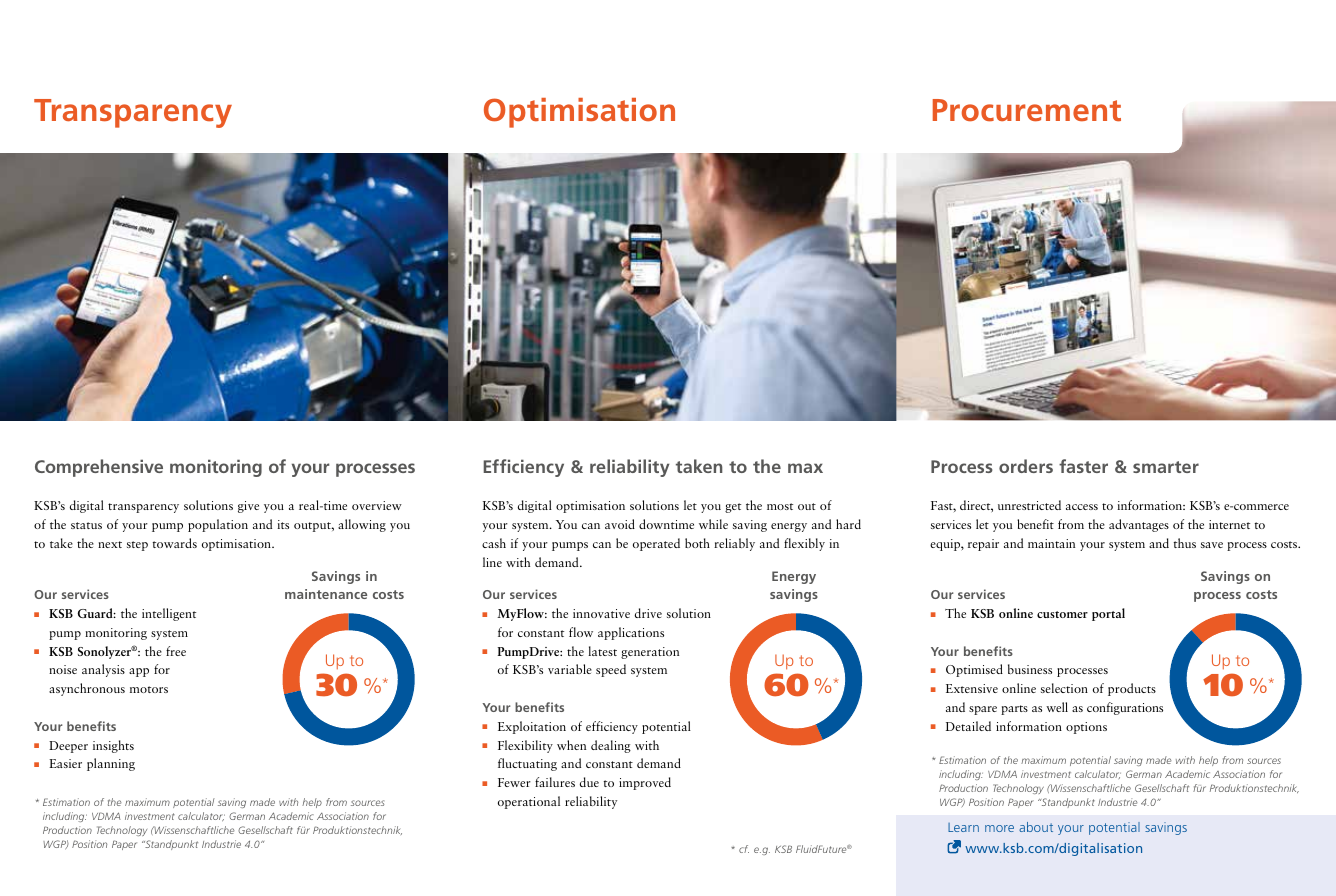  I want to click on get, so click(733, 508).
